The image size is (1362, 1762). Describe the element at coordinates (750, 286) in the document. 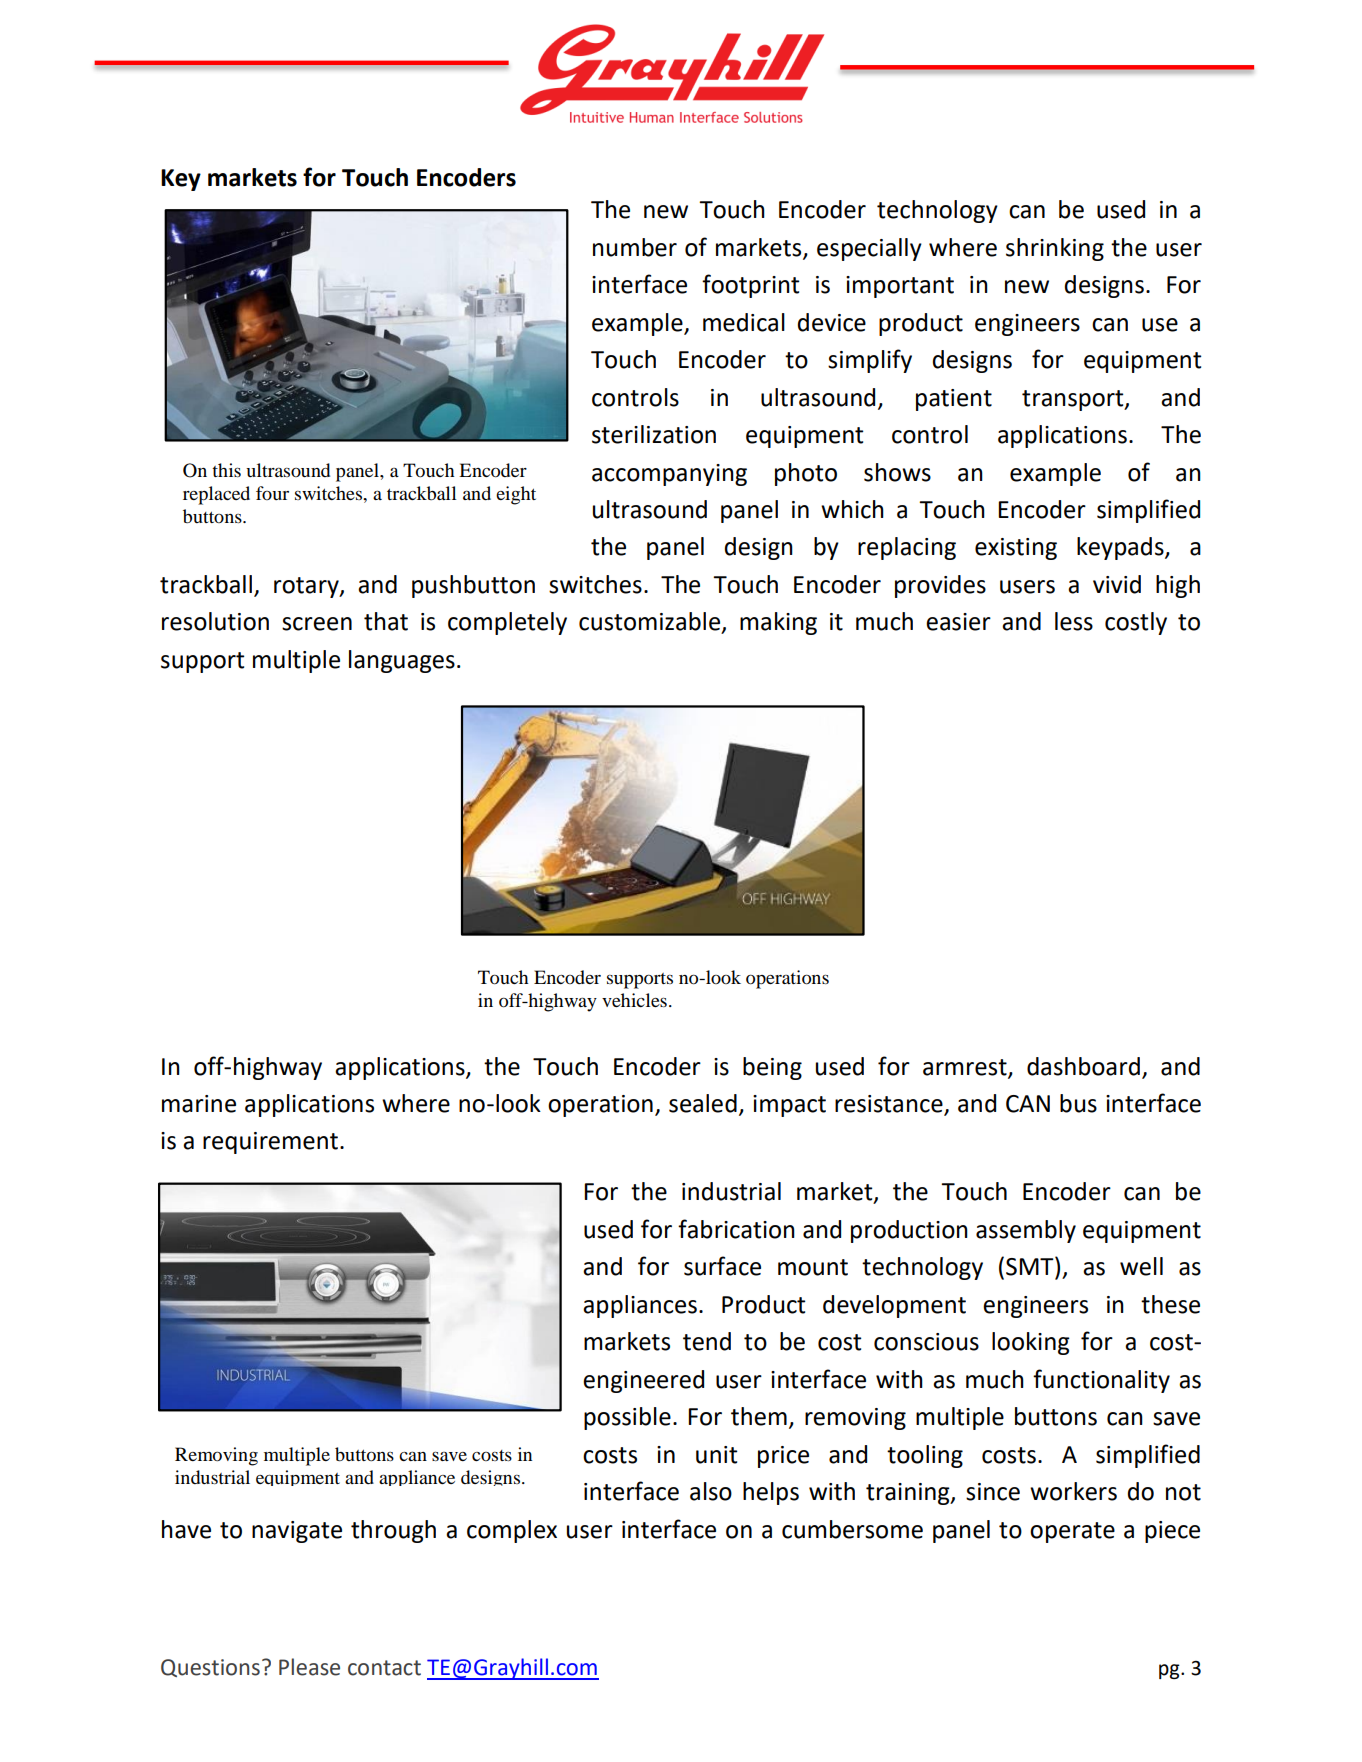

I see `footprint` at that location.
